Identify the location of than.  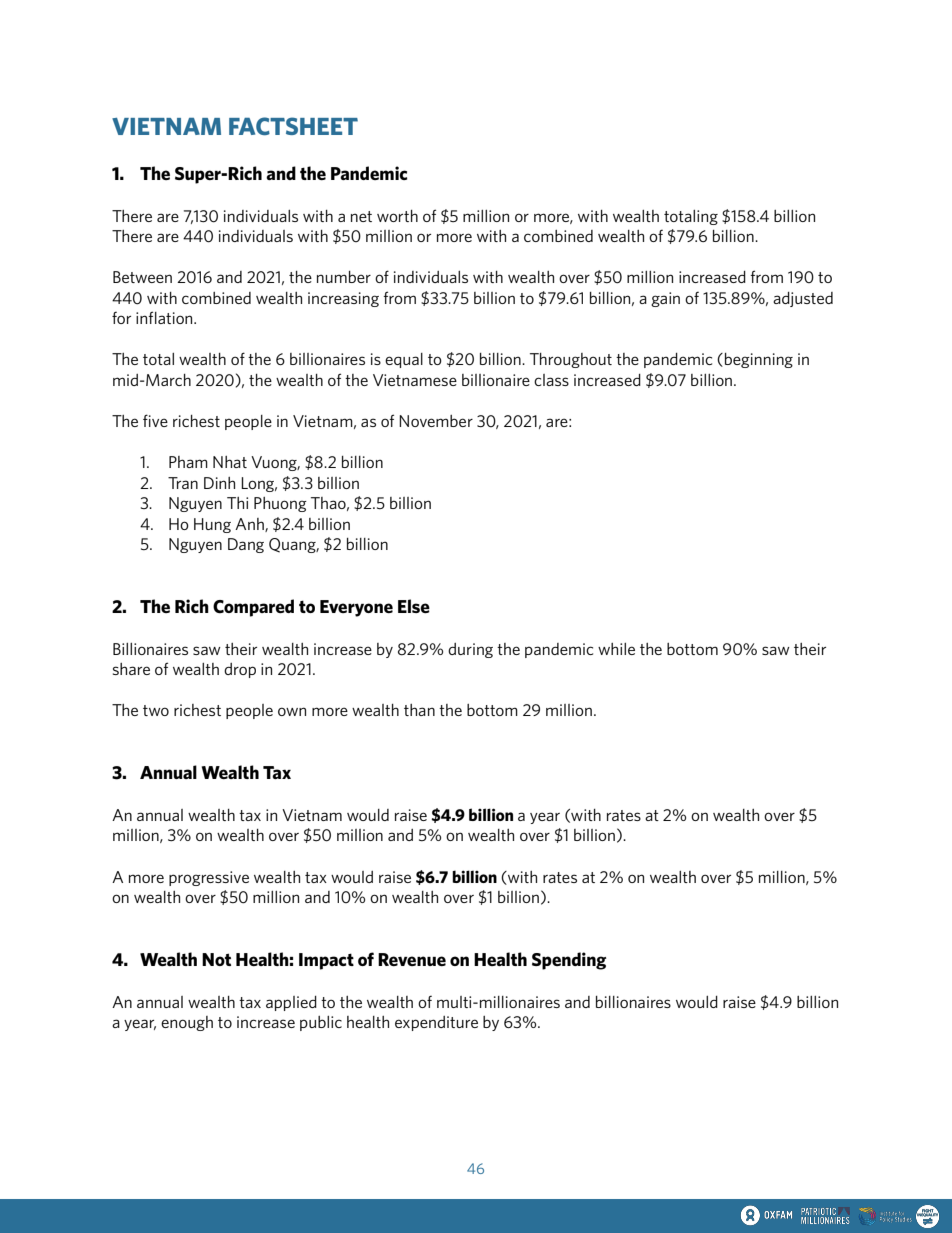
(419, 710).
